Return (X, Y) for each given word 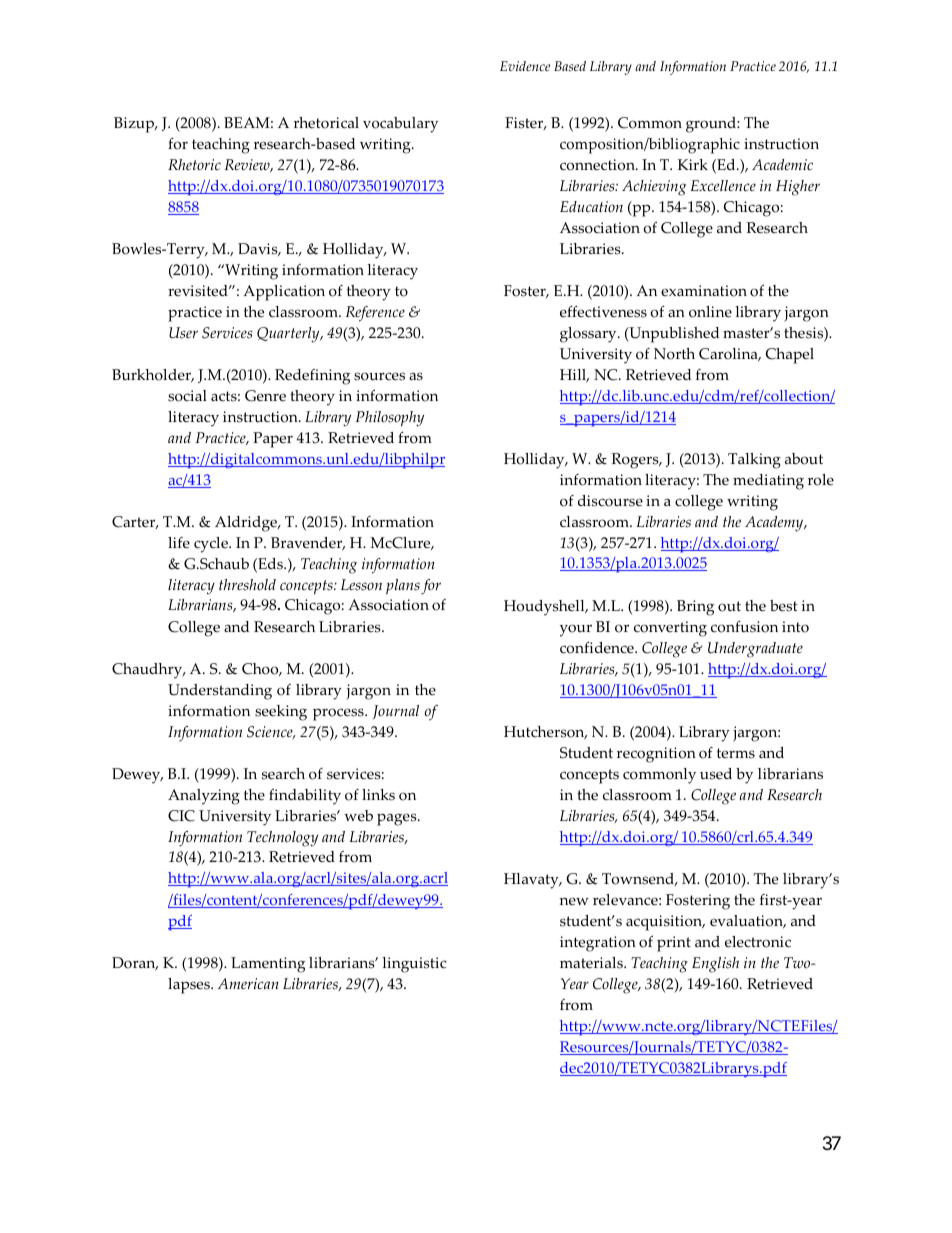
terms (736, 753)
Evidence (525, 66)
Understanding (220, 692)
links (378, 795)
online (710, 312)
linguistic (414, 965)
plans (403, 586)
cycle (212, 545)
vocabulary (400, 125)
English (715, 965)
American (248, 984)
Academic (782, 165)
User (183, 333)
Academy (775, 524)
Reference (375, 314)
